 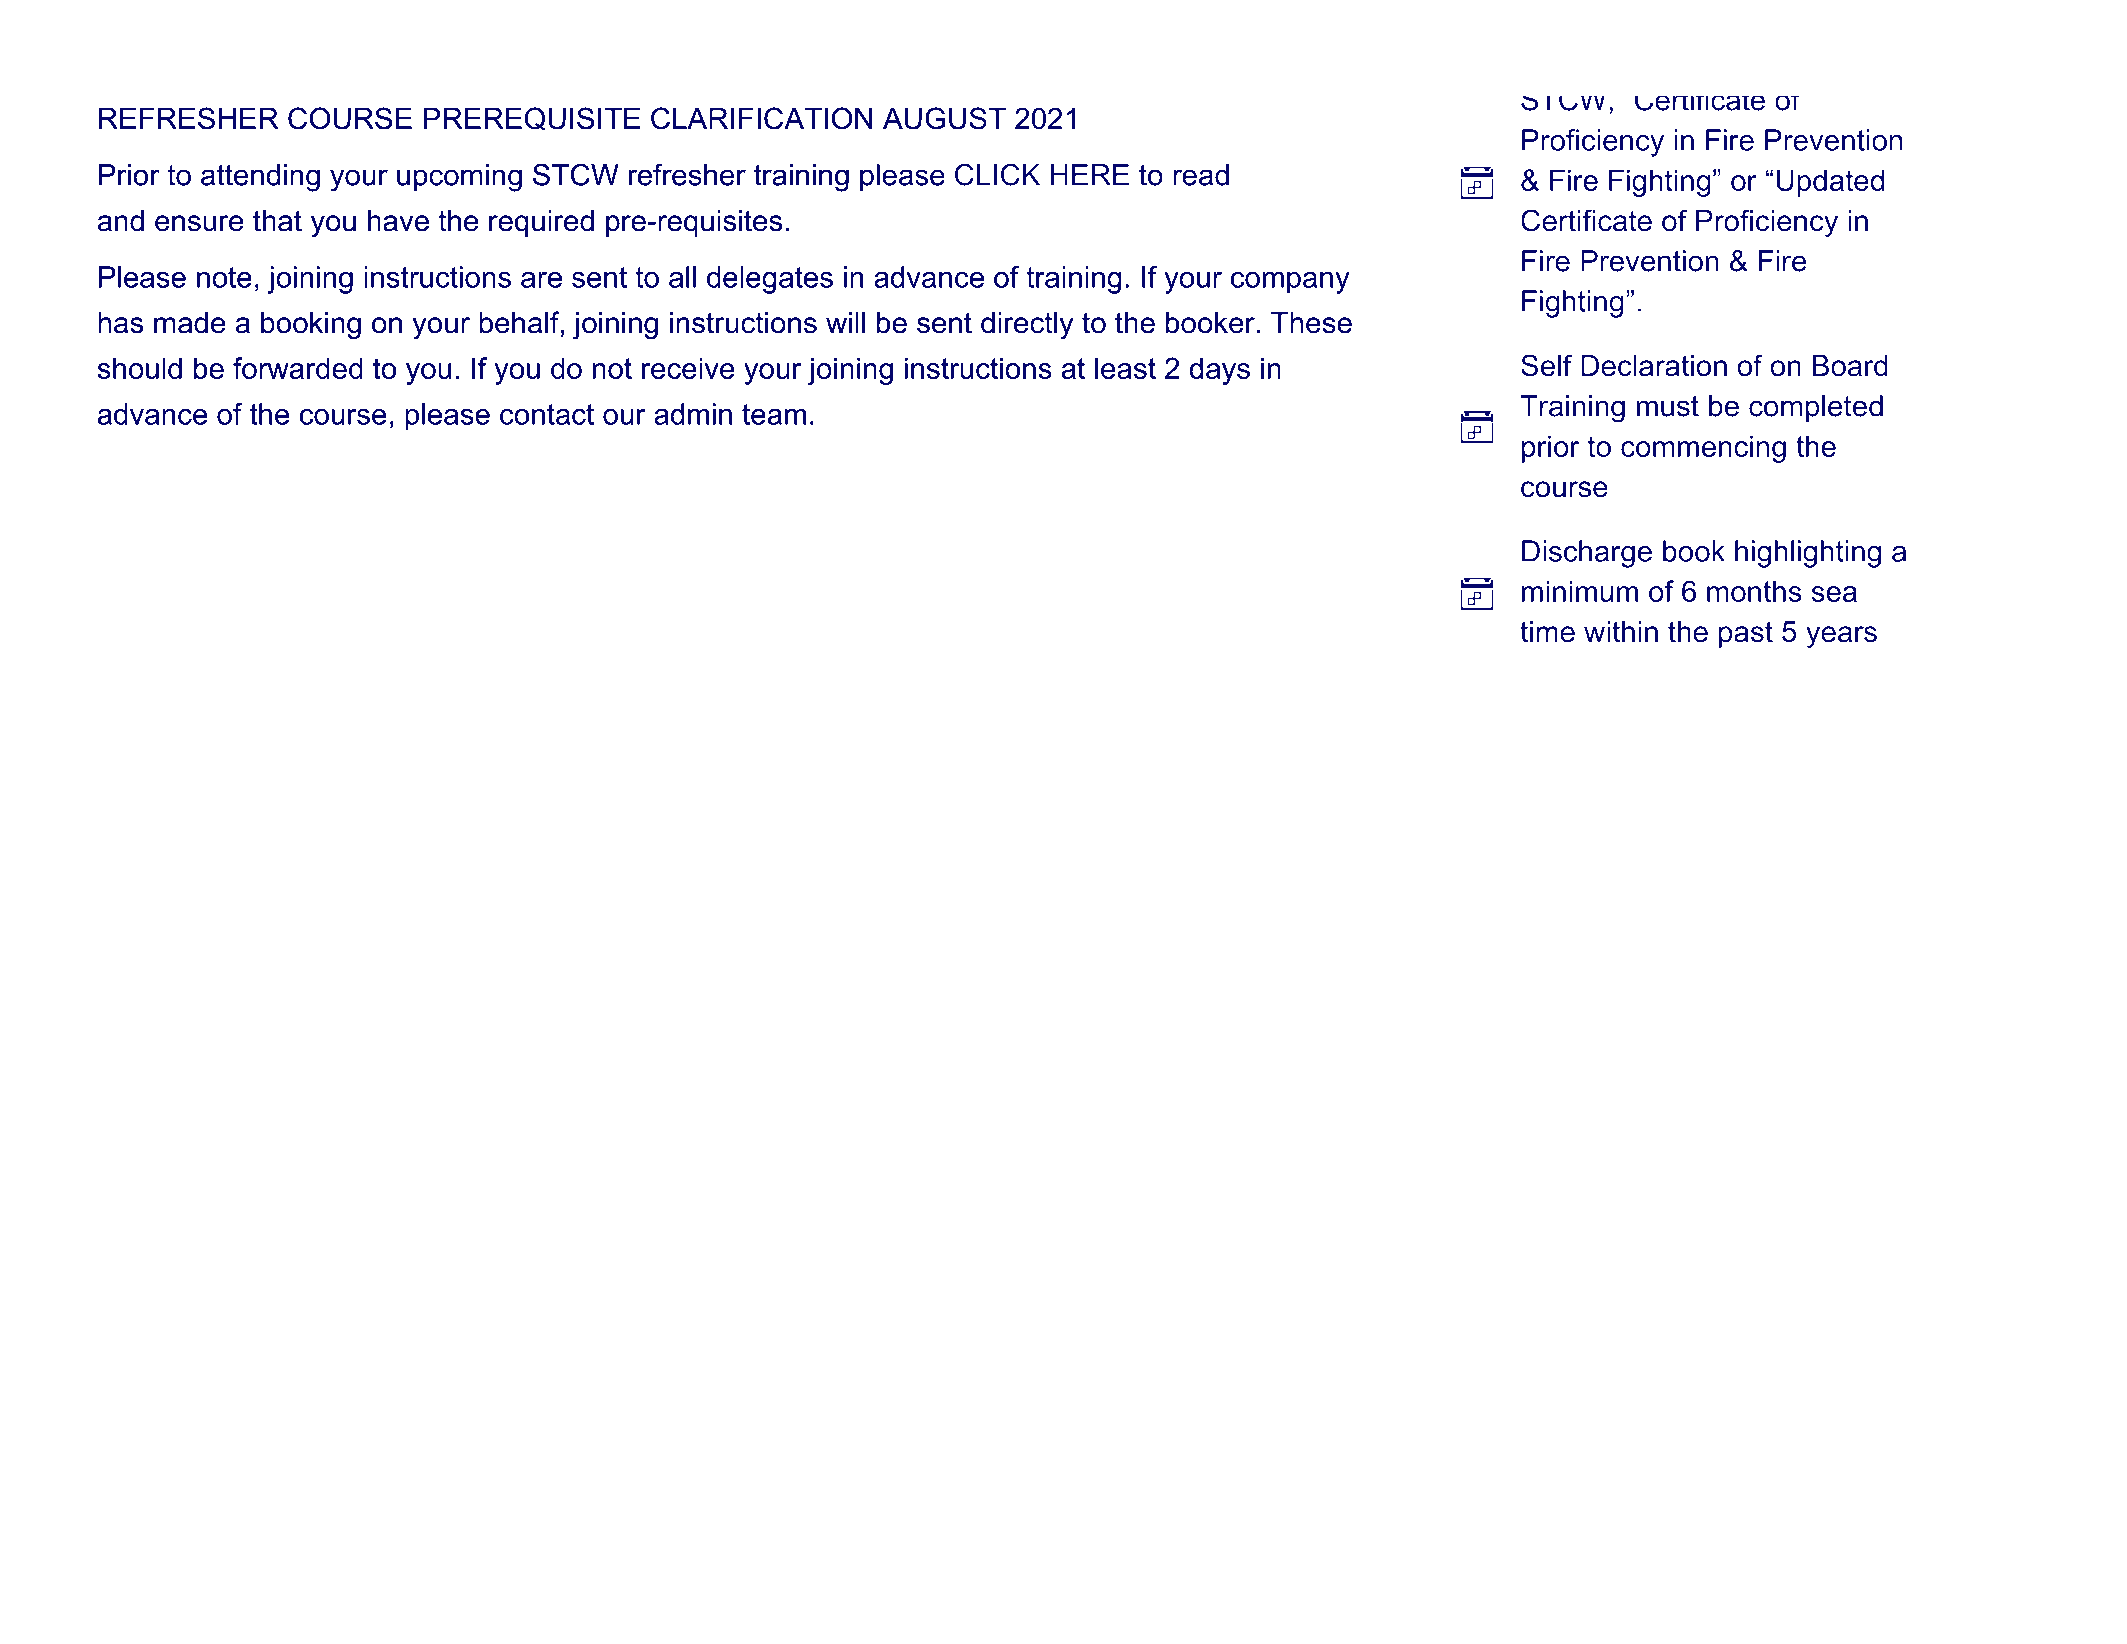 I want to click on AUGUST, so click(x=944, y=118).
